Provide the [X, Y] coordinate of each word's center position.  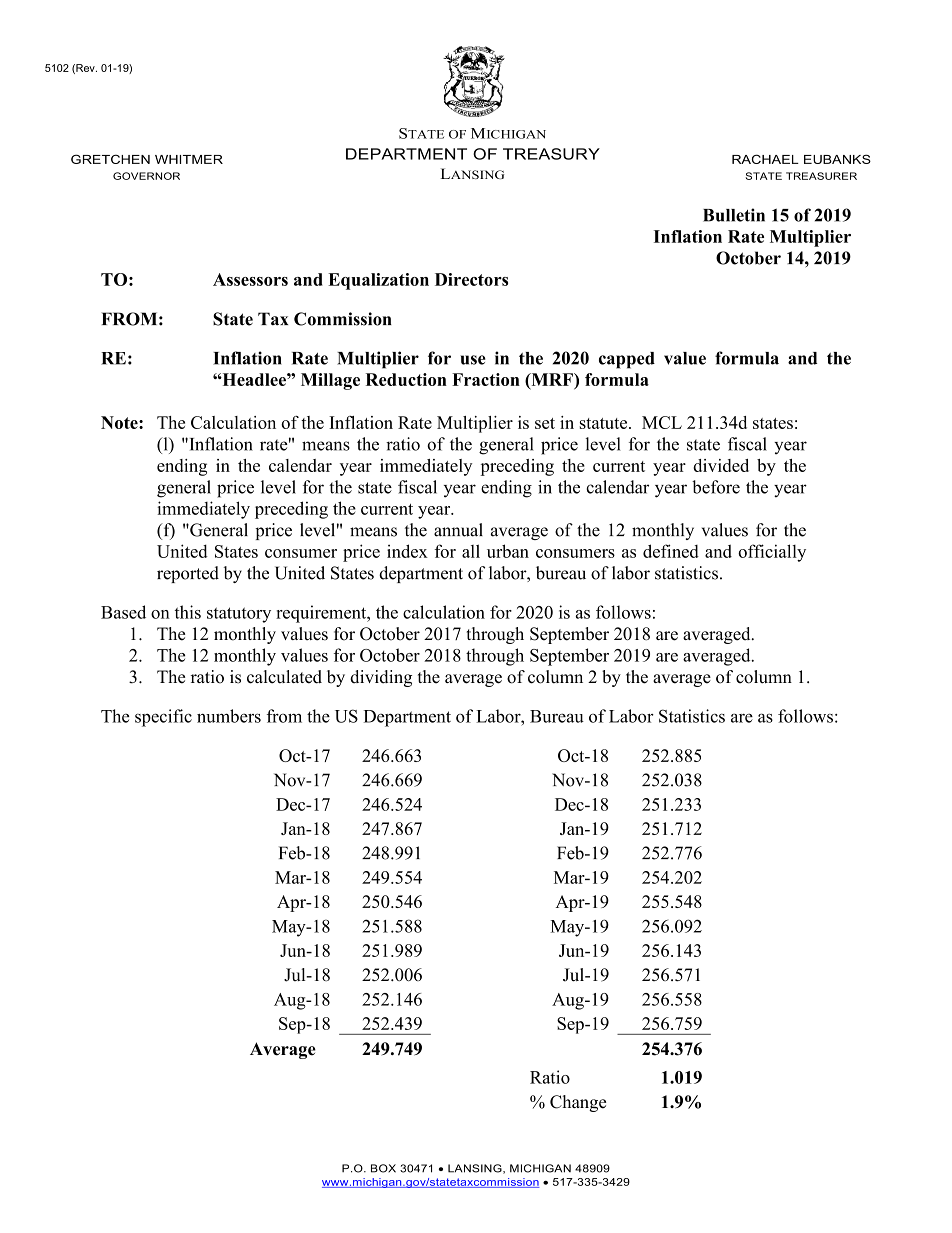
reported [188, 574]
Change [578, 1103]
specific [163, 718]
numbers [229, 716]
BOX [383, 1168]
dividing [381, 678]
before [716, 487]
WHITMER [189, 159]
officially [772, 553]
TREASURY [551, 154]
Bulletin [734, 215]
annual [458, 530]
